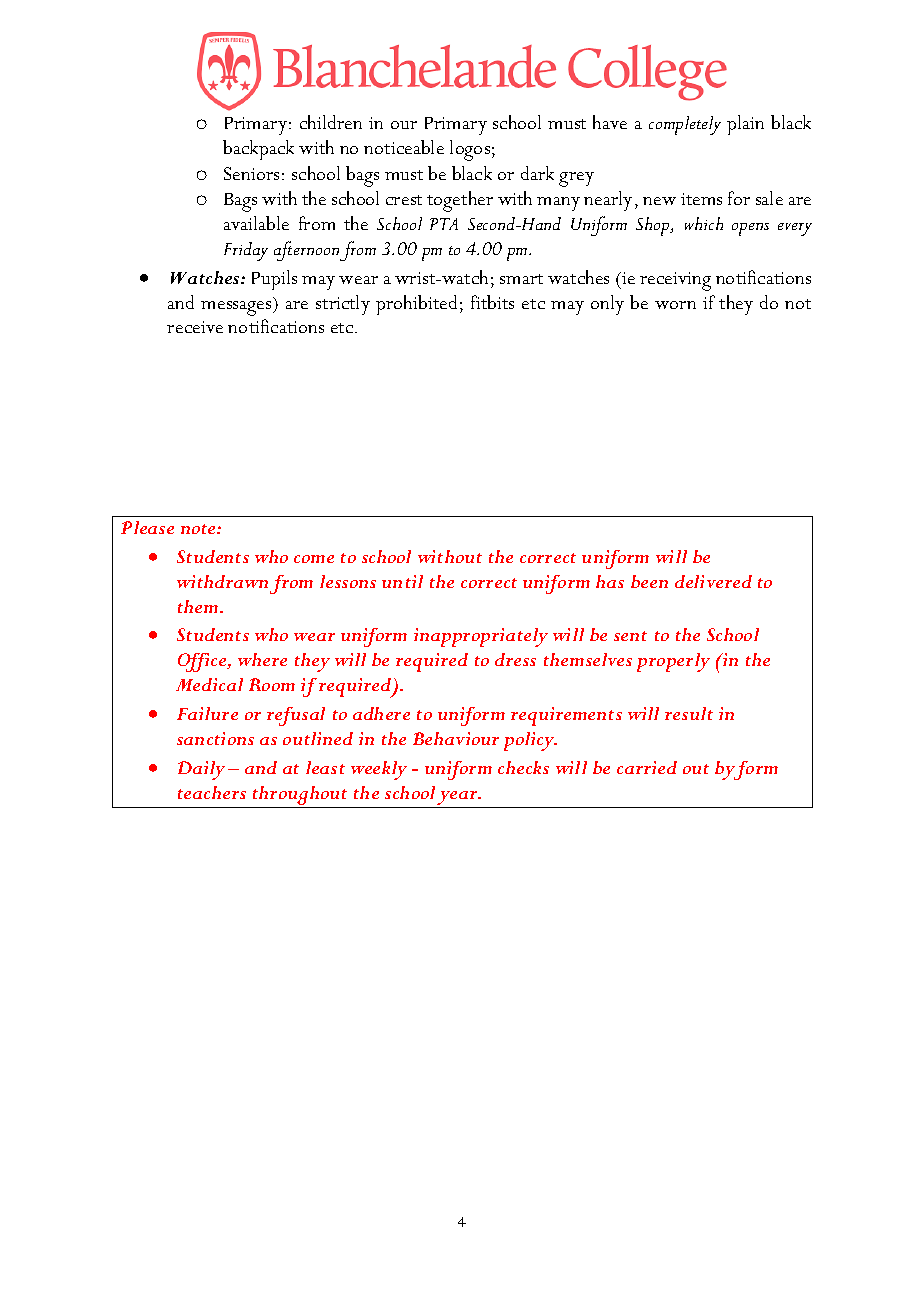  What do you see at coordinates (258, 150) in the screenshot?
I see `backpack` at bounding box center [258, 150].
